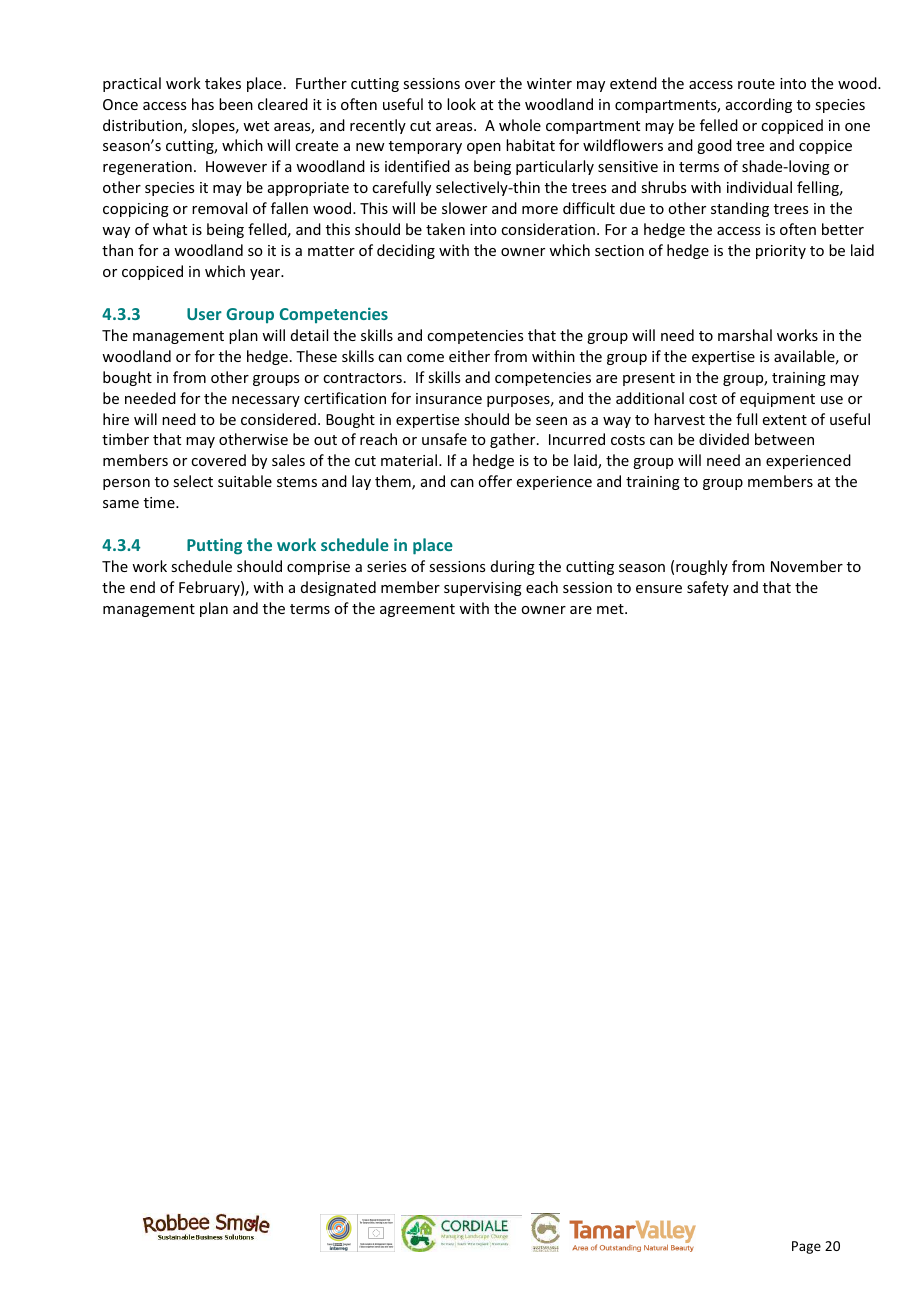 This image has height=1308, width=924. Describe the element at coordinates (708, 588) in the image. I see `safety` at that location.
